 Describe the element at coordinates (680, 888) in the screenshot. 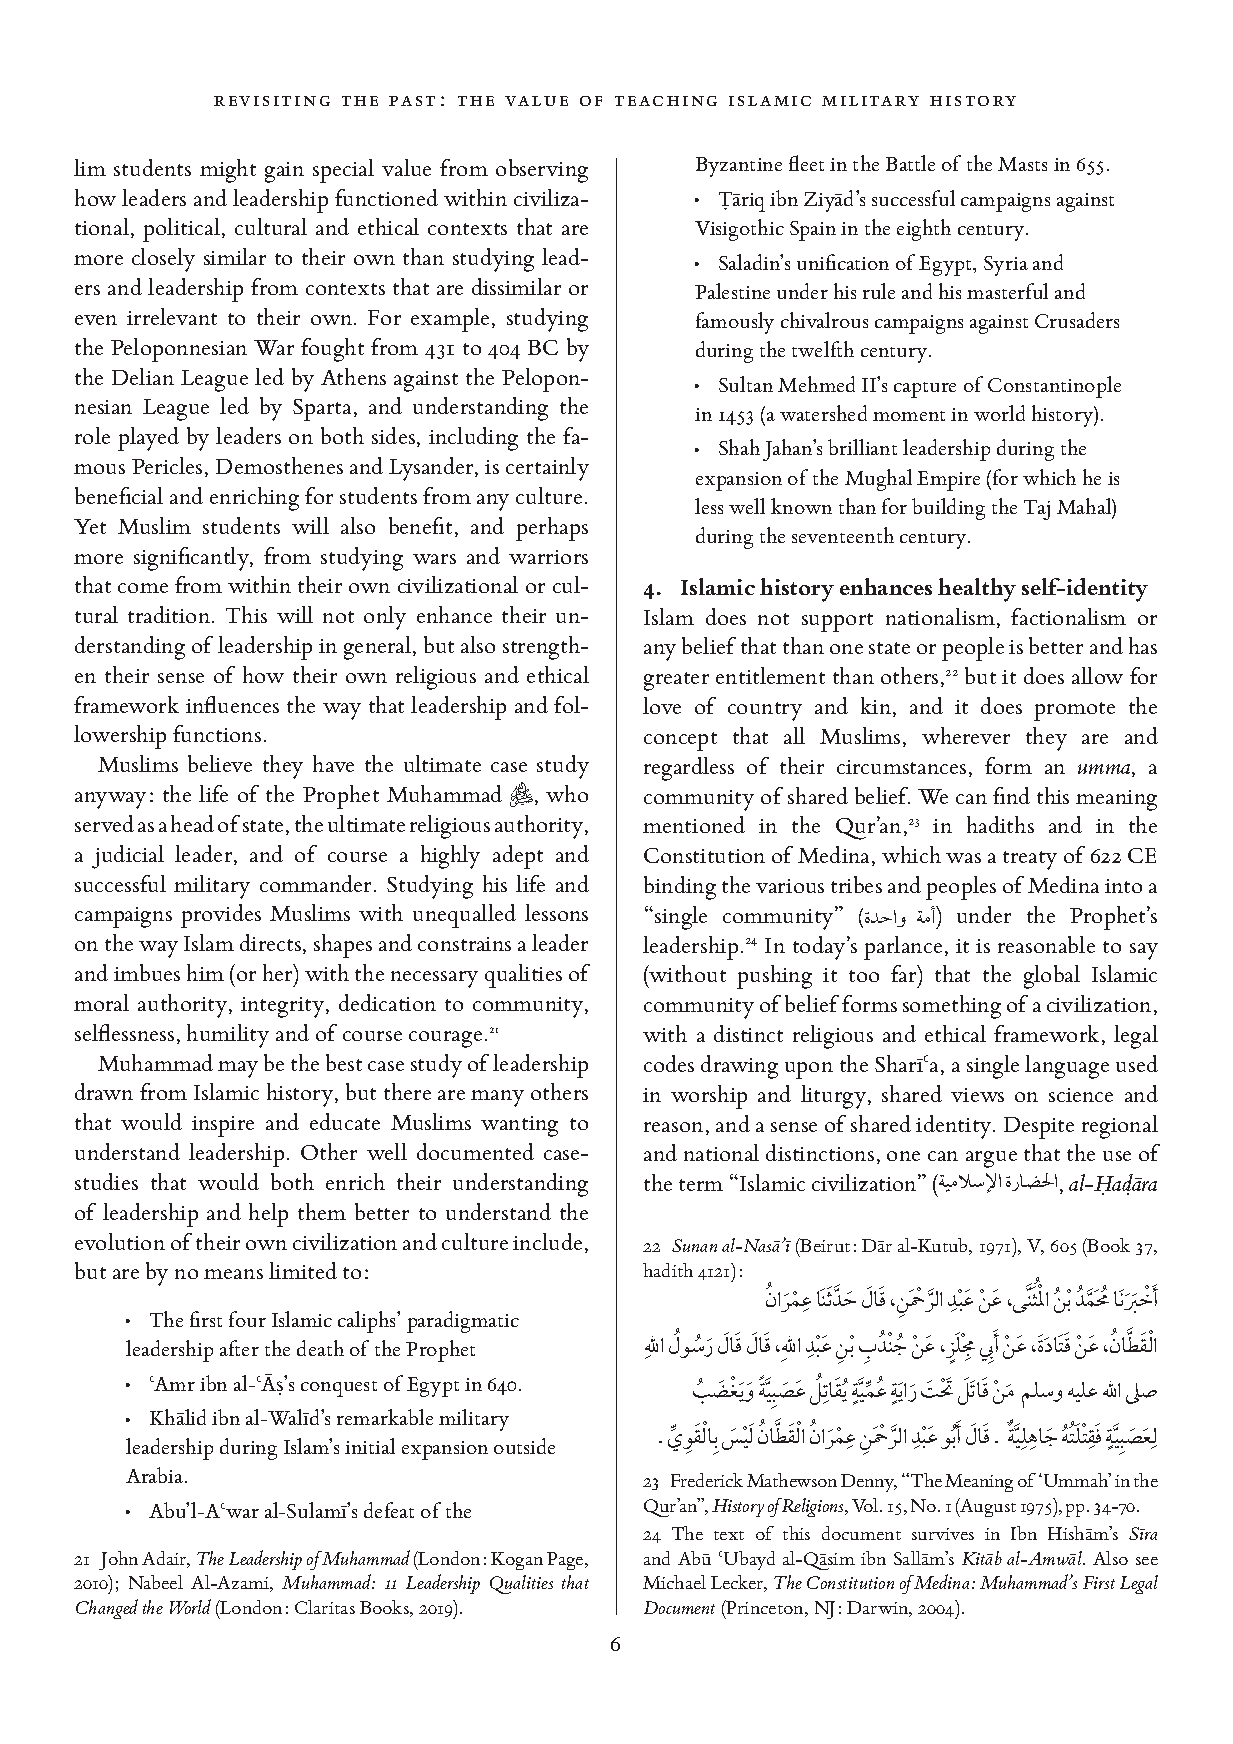

I see `binding` at that location.
